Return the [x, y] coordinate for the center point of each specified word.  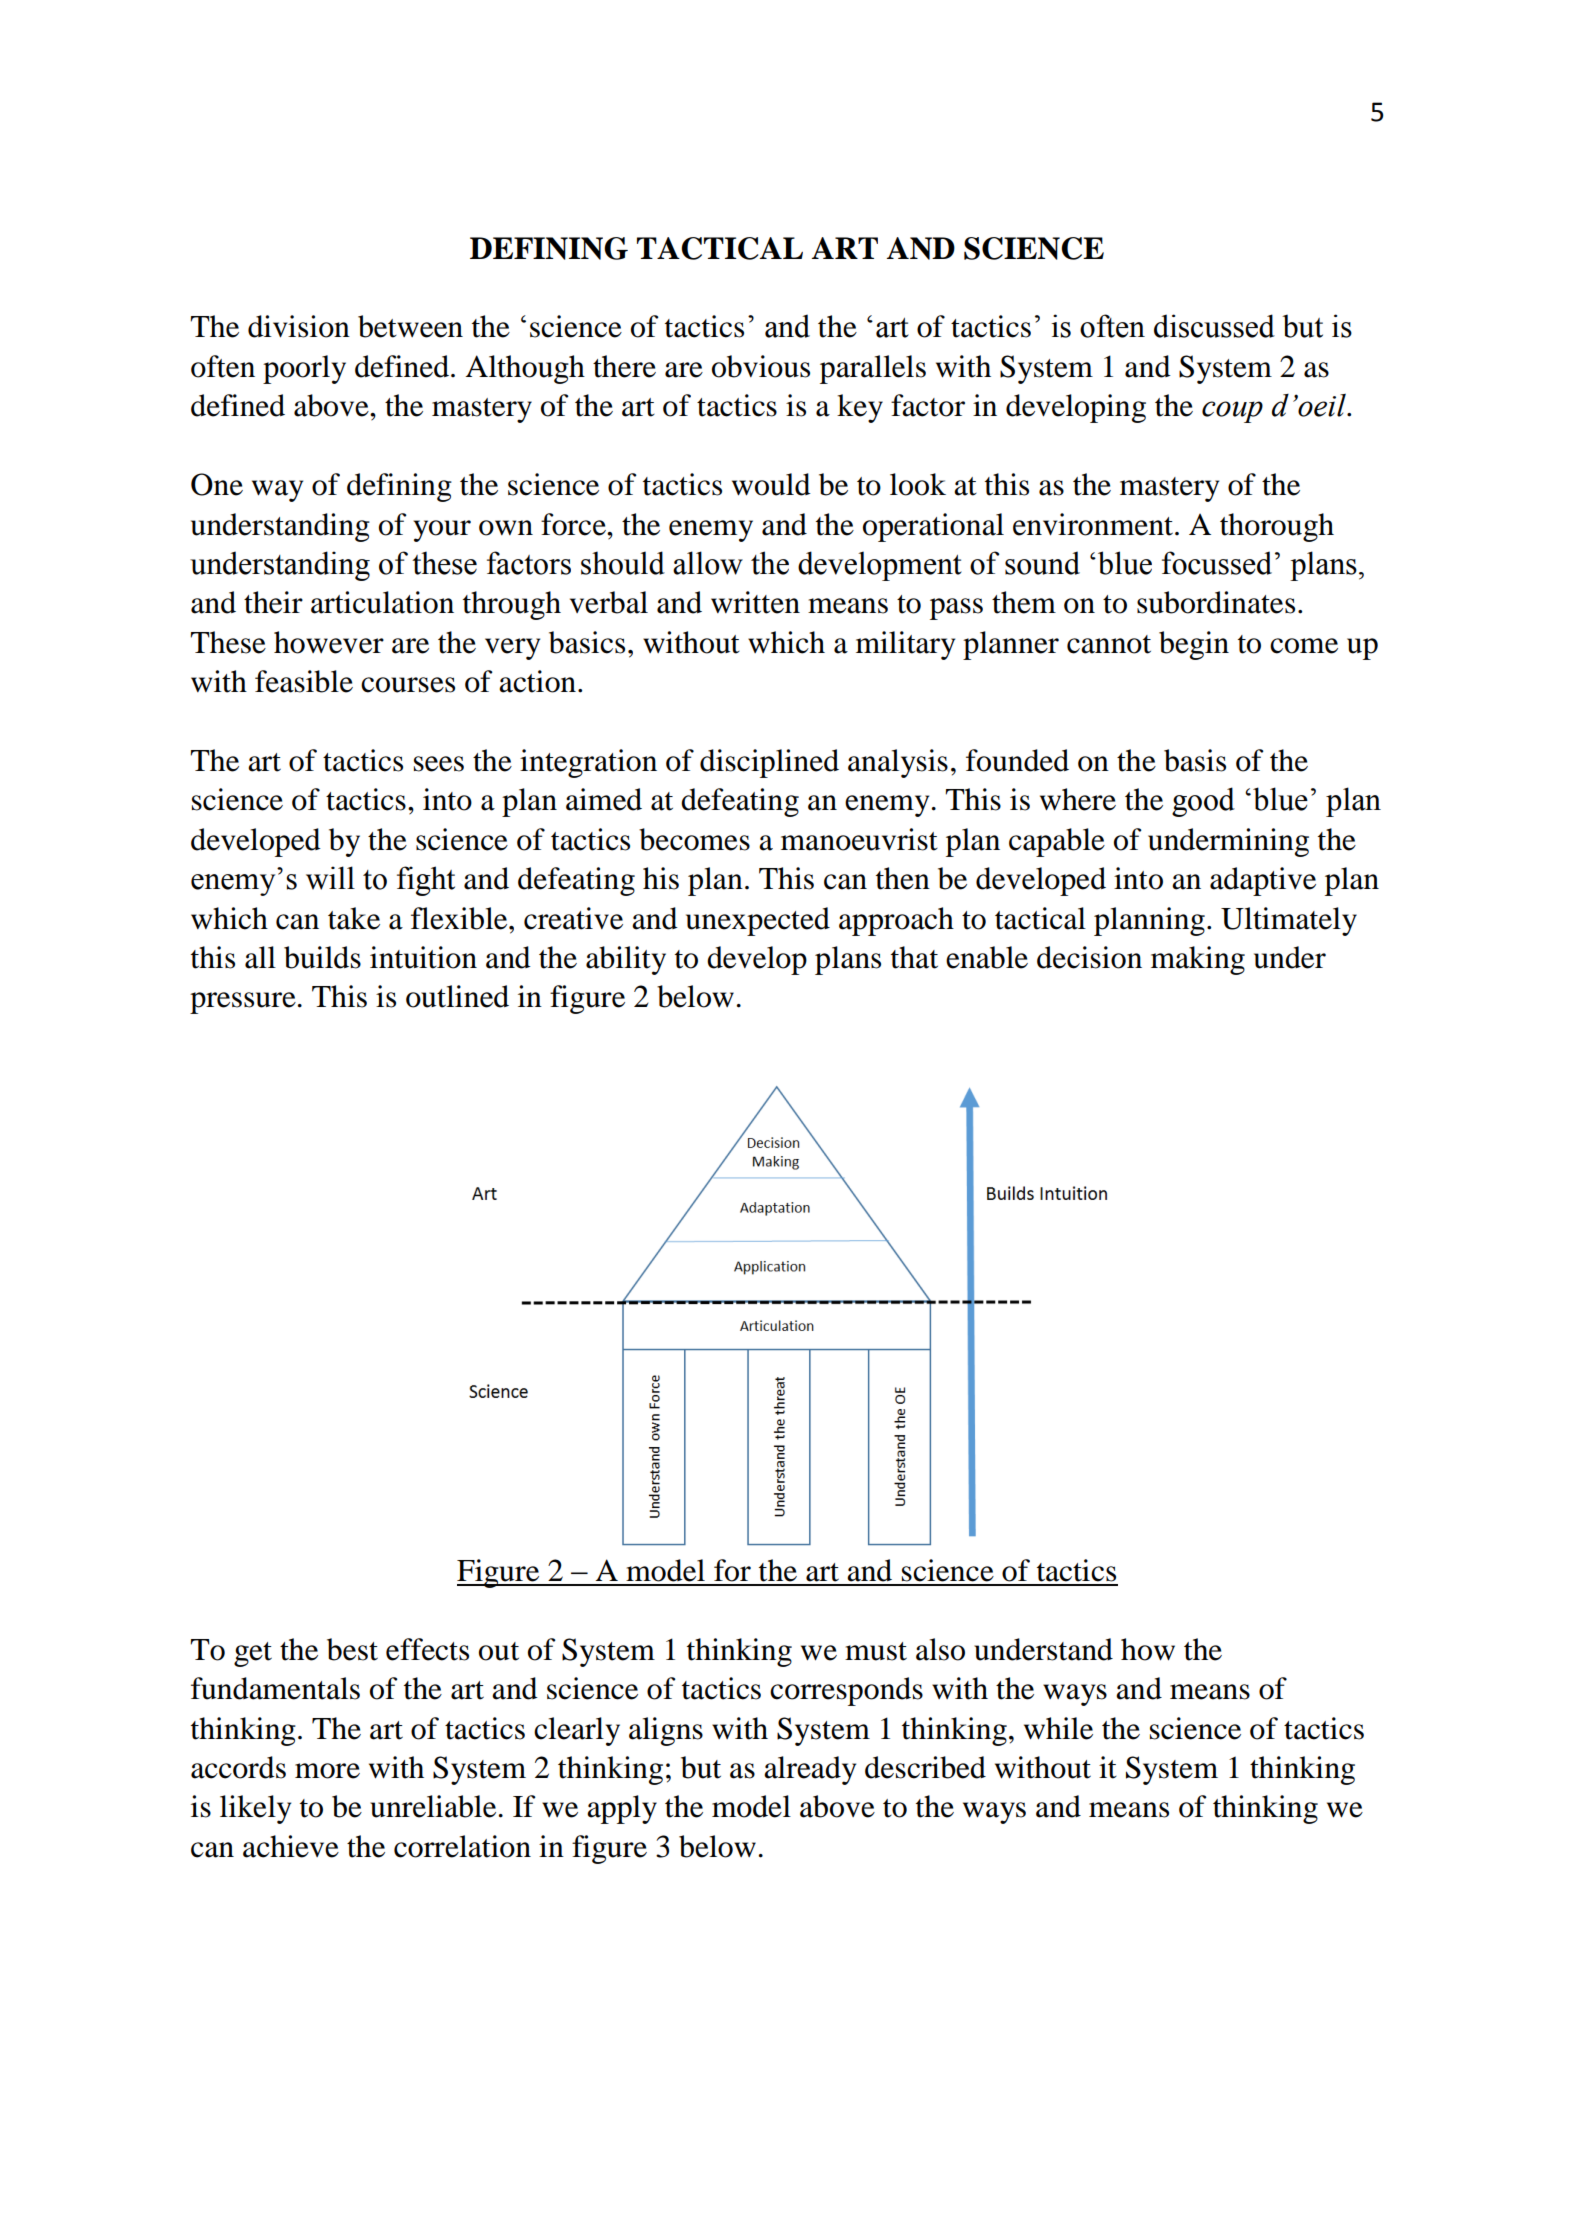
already [810, 1770]
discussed [1214, 326]
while [1058, 1728]
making [1198, 960]
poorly [304, 369]
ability [626, 960]
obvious [761, 366]
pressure [243, 1003]
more [327, 1771]
